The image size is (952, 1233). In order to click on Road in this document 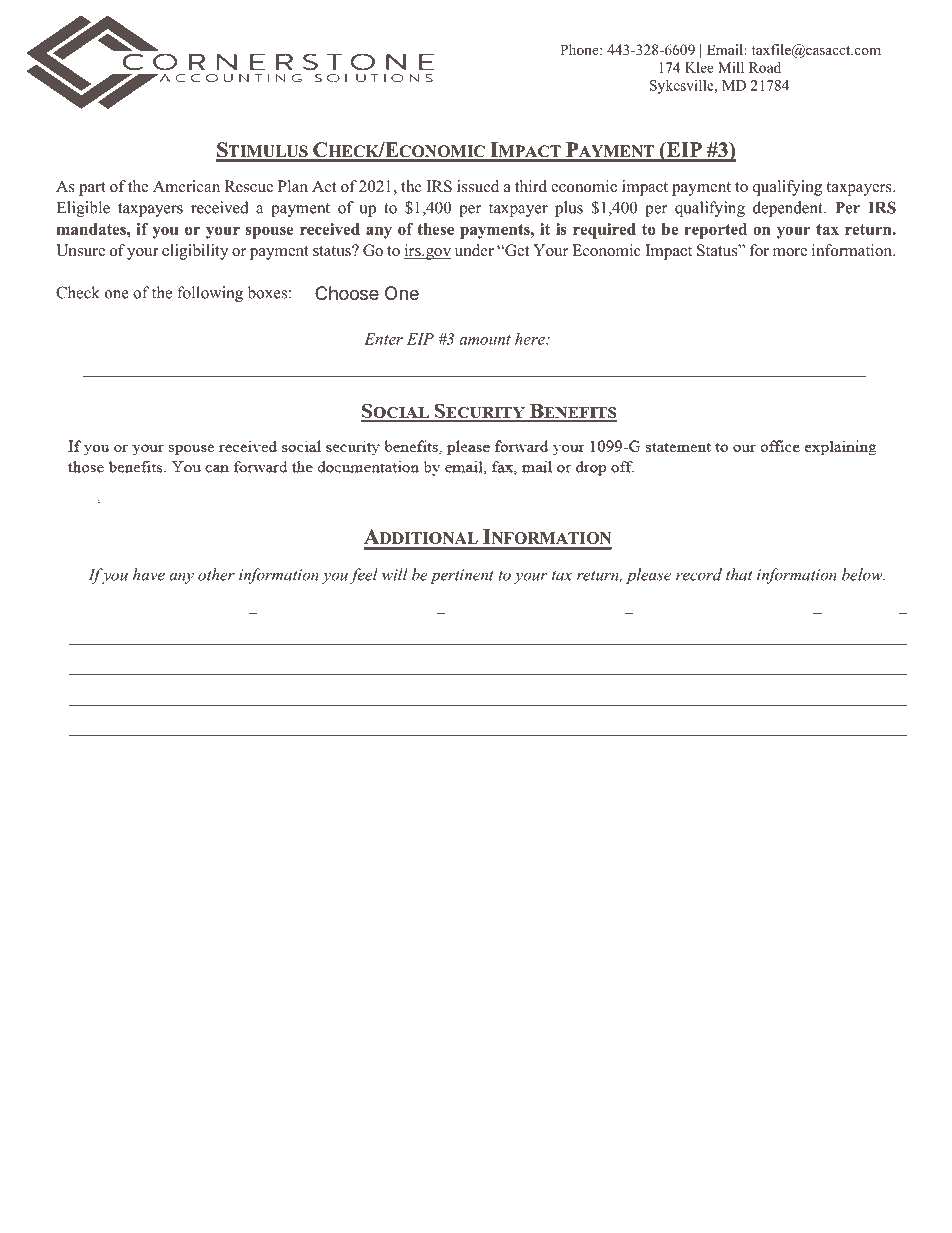, I will do `click(765, 67)`.
